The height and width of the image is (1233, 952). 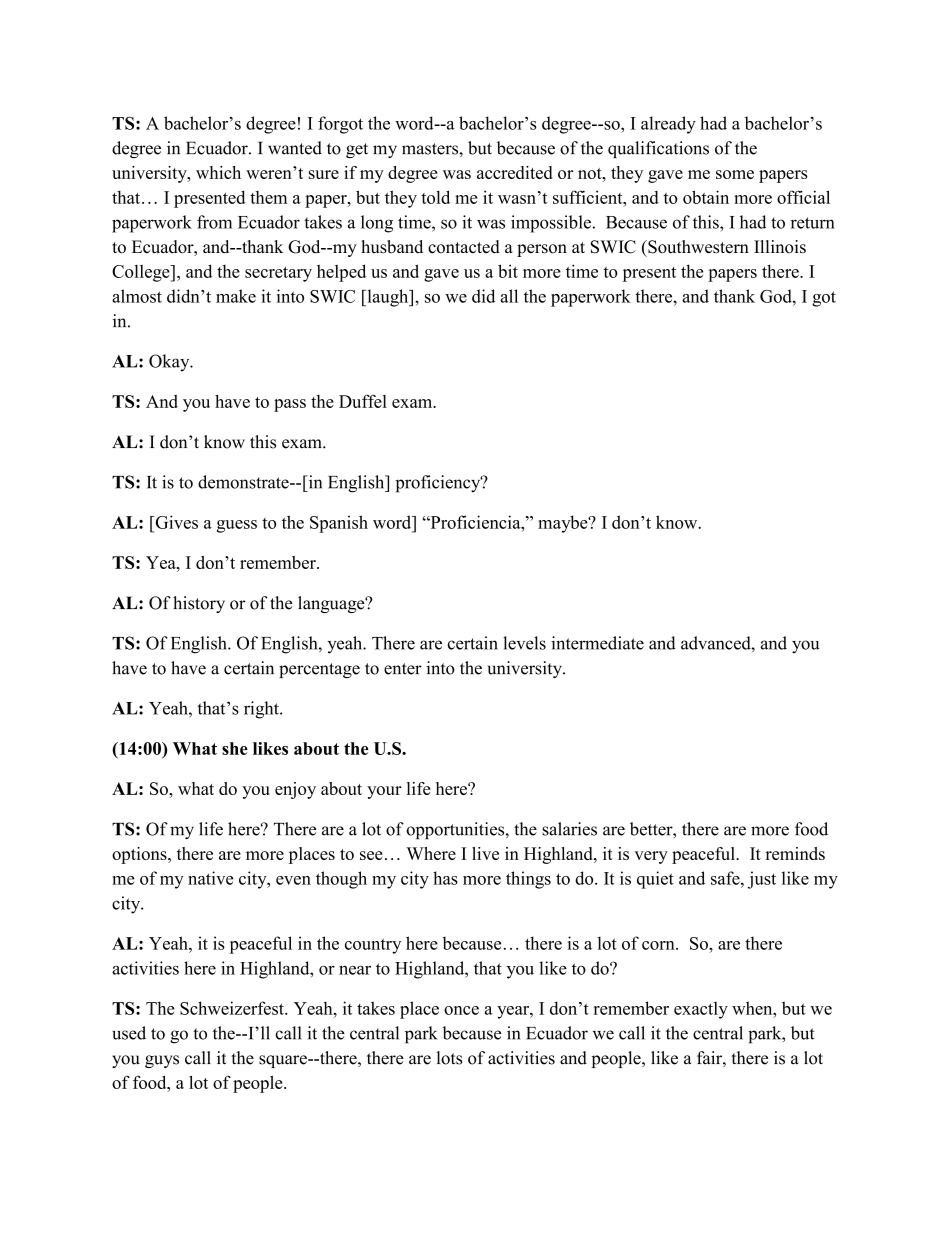 I want to click on once, so click(x=461, y=1010).
